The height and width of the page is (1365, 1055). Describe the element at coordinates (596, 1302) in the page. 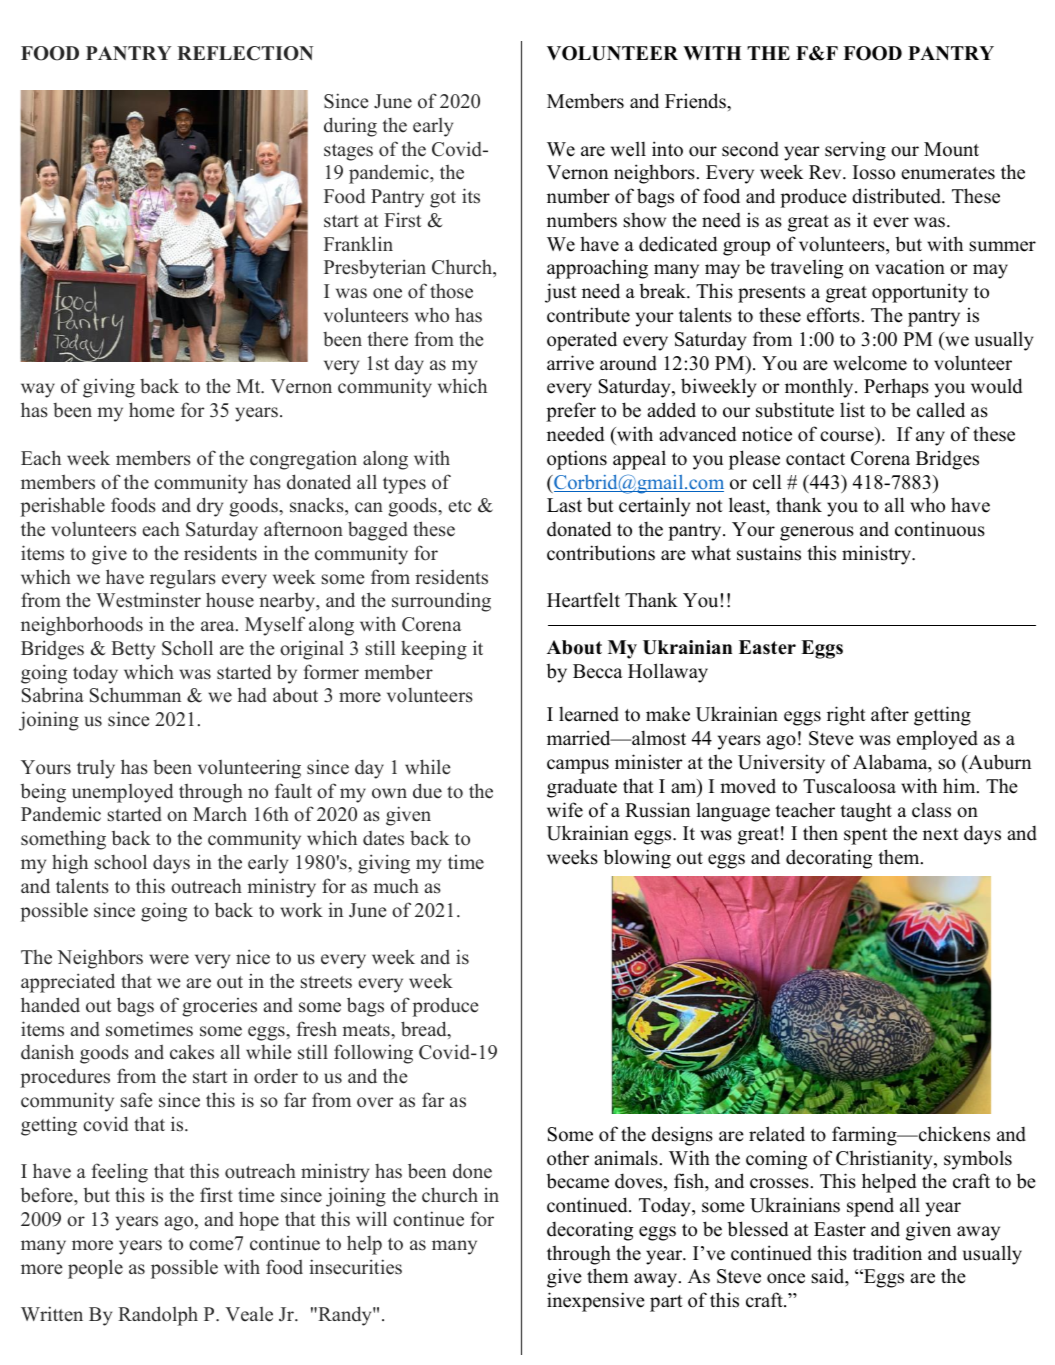

I see `inexpensive` at that location.
